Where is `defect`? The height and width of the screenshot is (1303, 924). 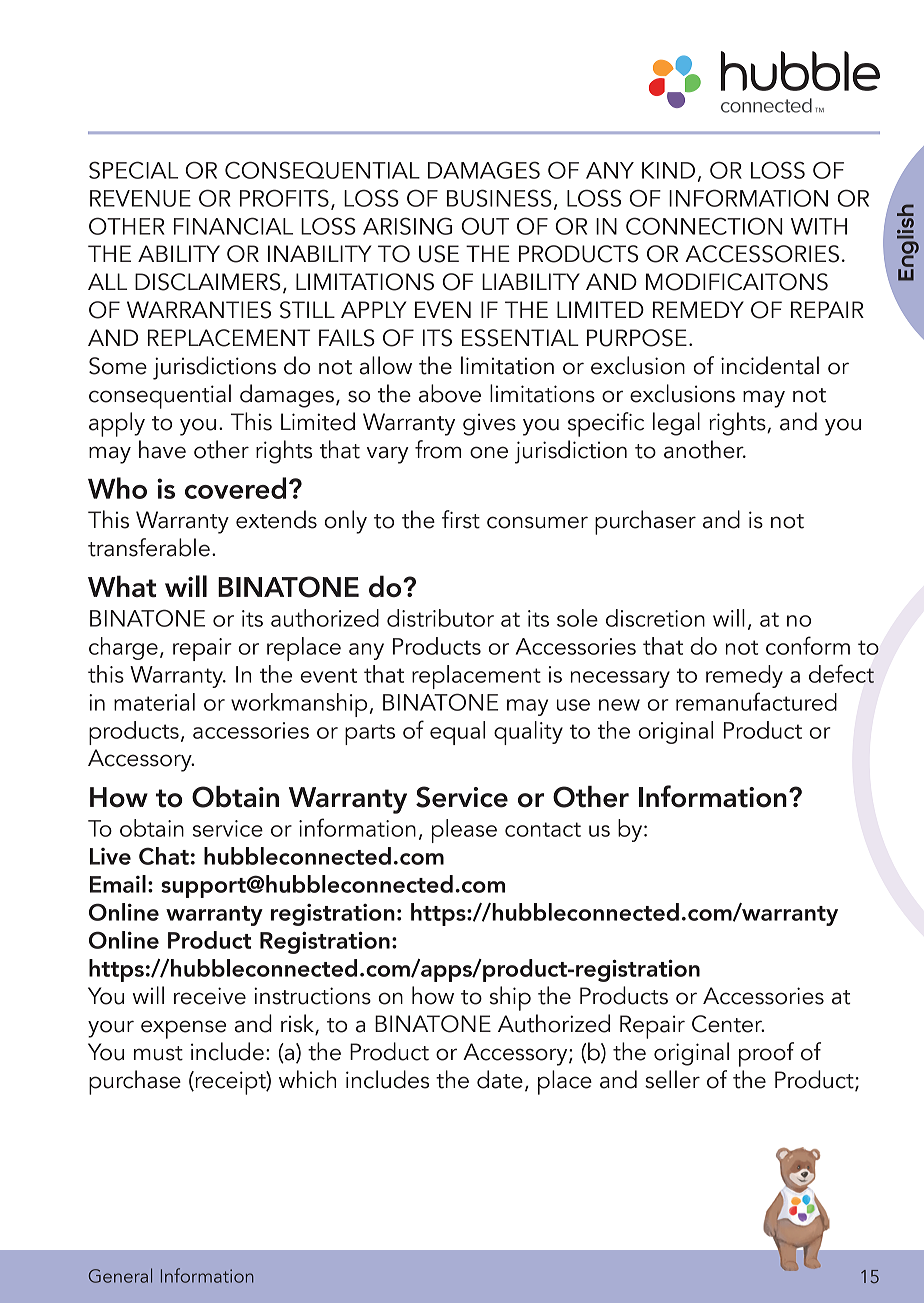 defect is located at coordinates (841, 673).
